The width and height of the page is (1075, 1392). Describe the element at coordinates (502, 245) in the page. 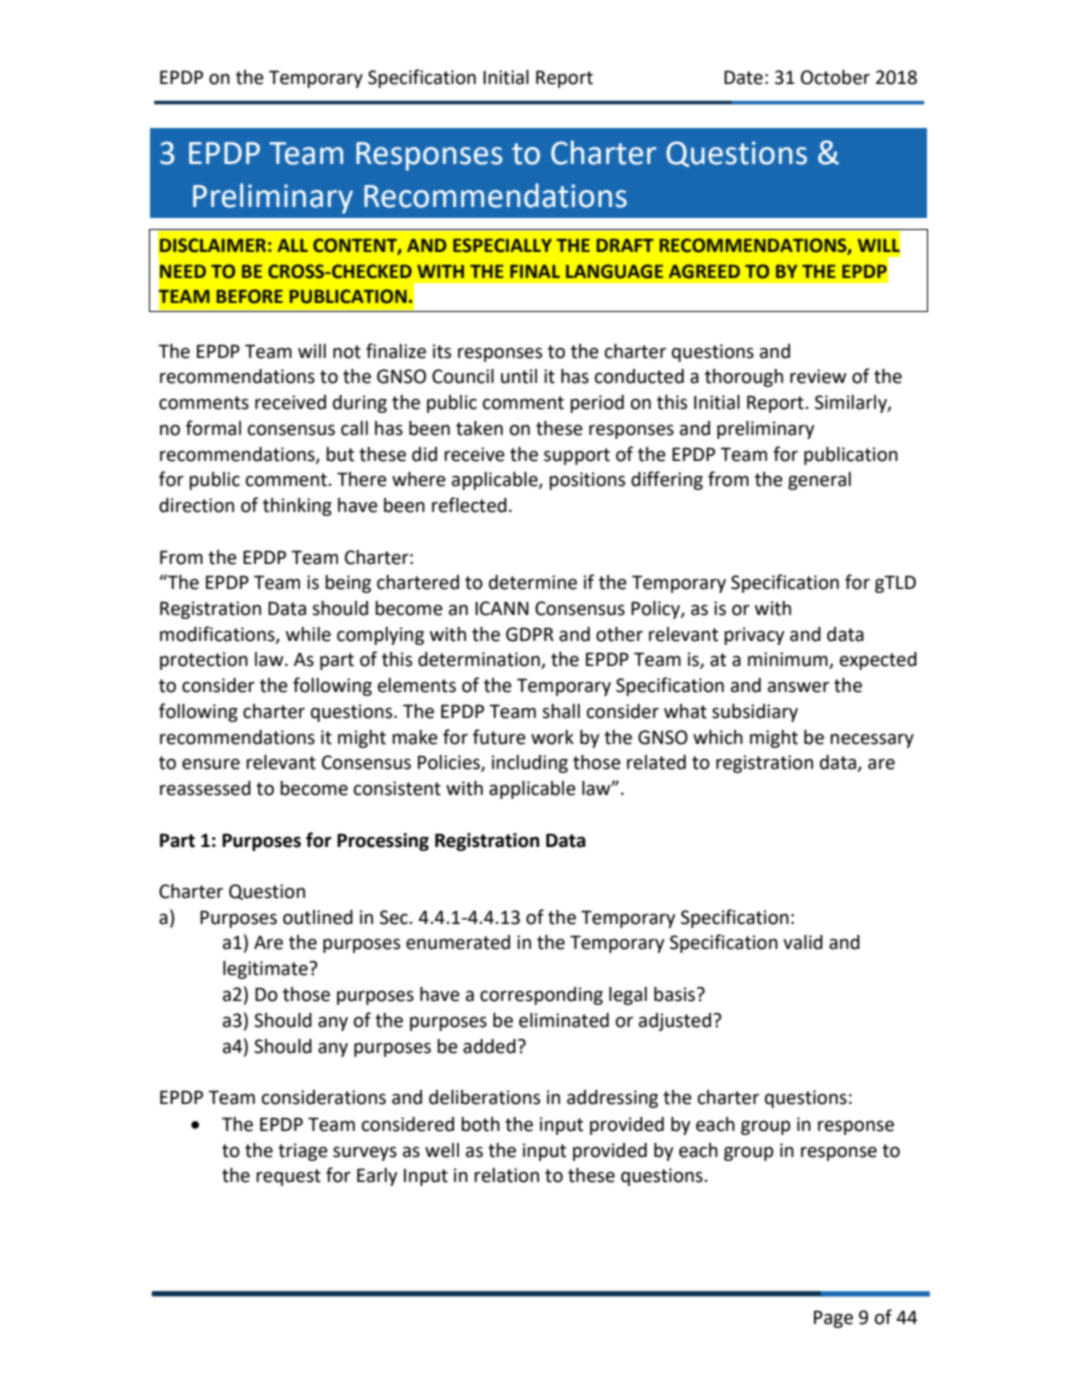

I see `ESPECIALLY` at that location.
